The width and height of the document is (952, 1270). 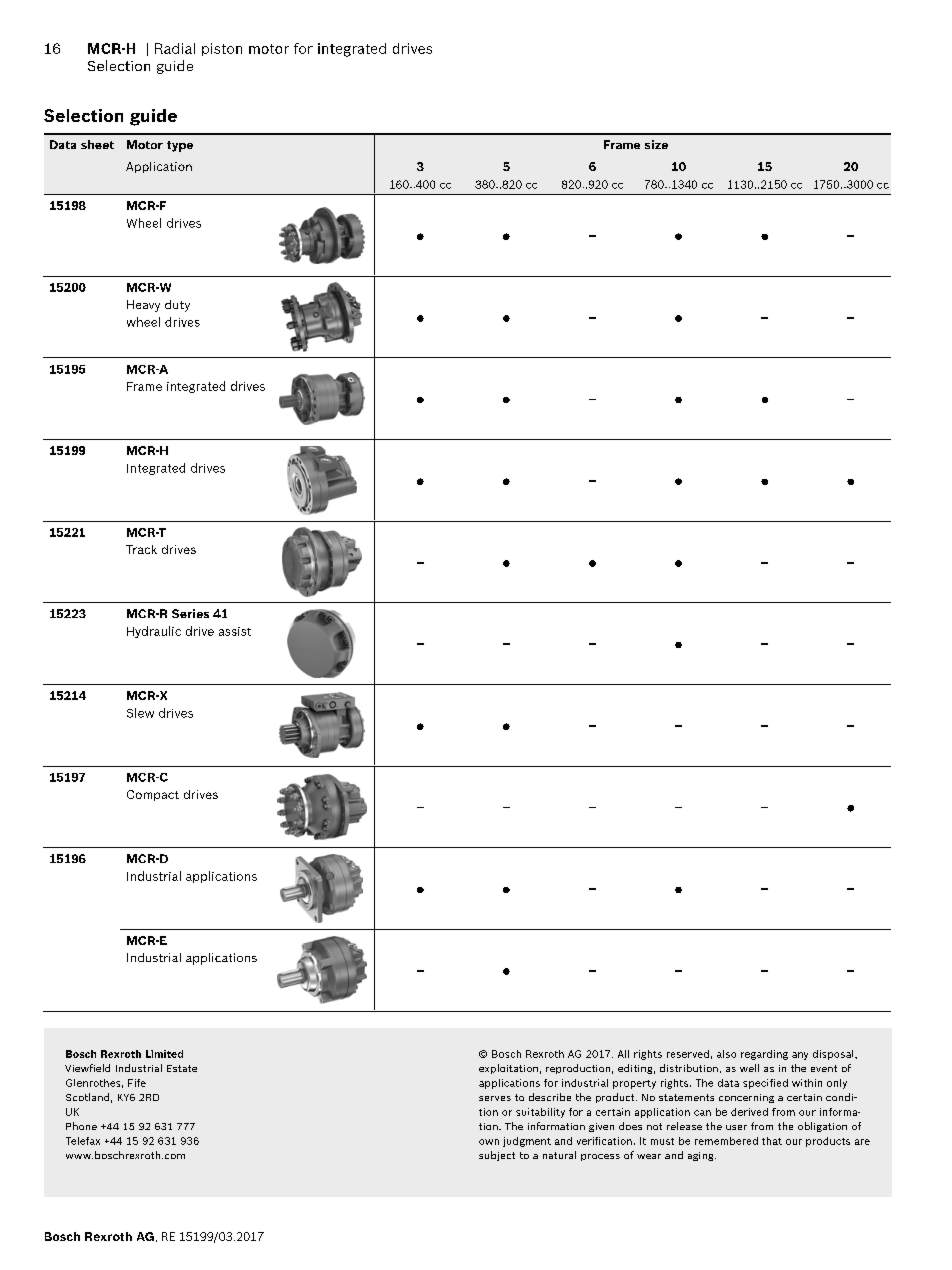 What do you see at coordinates (154, 632) in the document?
I see `Hydraulic` at bounding box center [154, 632].
